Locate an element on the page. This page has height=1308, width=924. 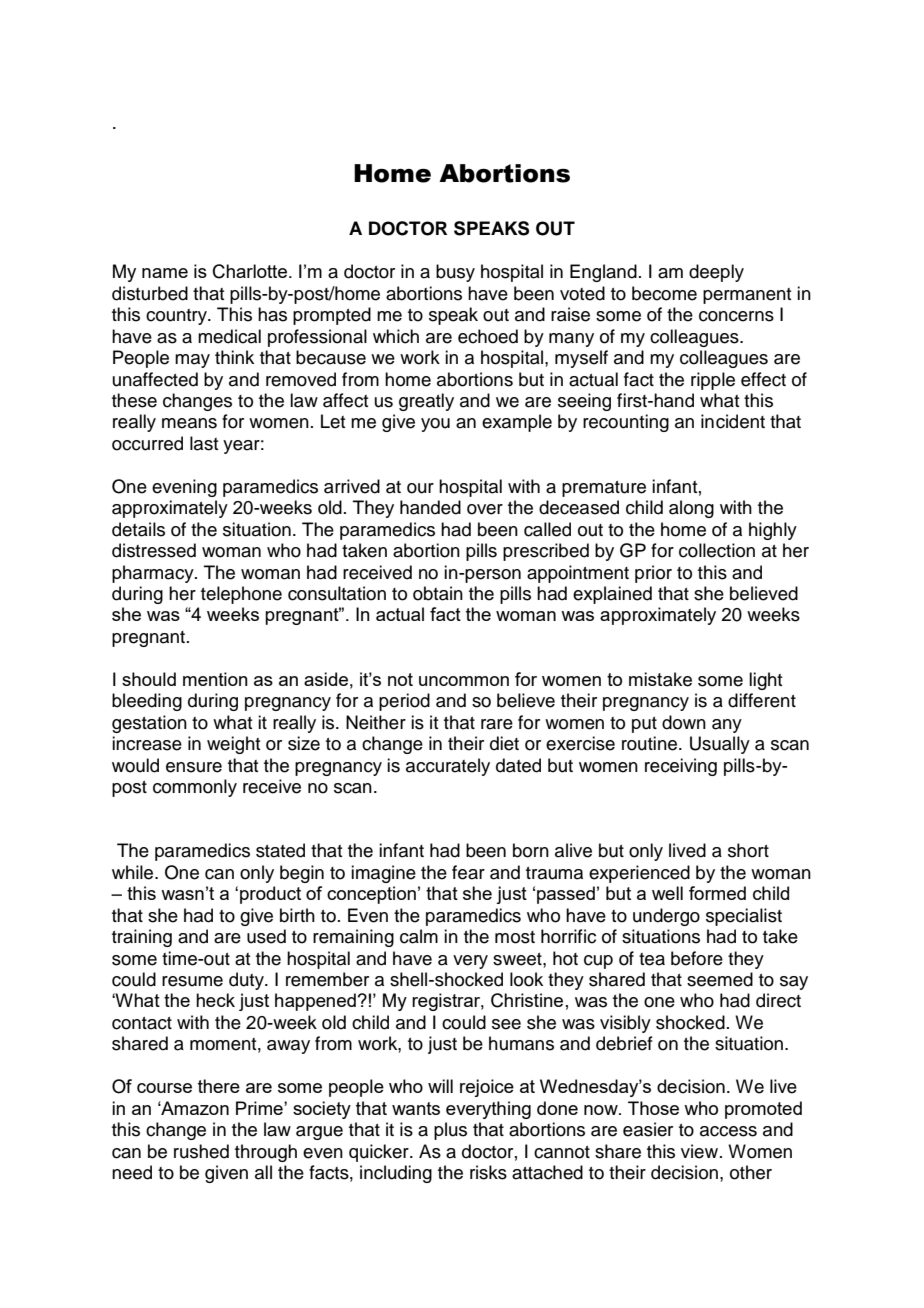
obtain is located at coordinates (438, 593).
